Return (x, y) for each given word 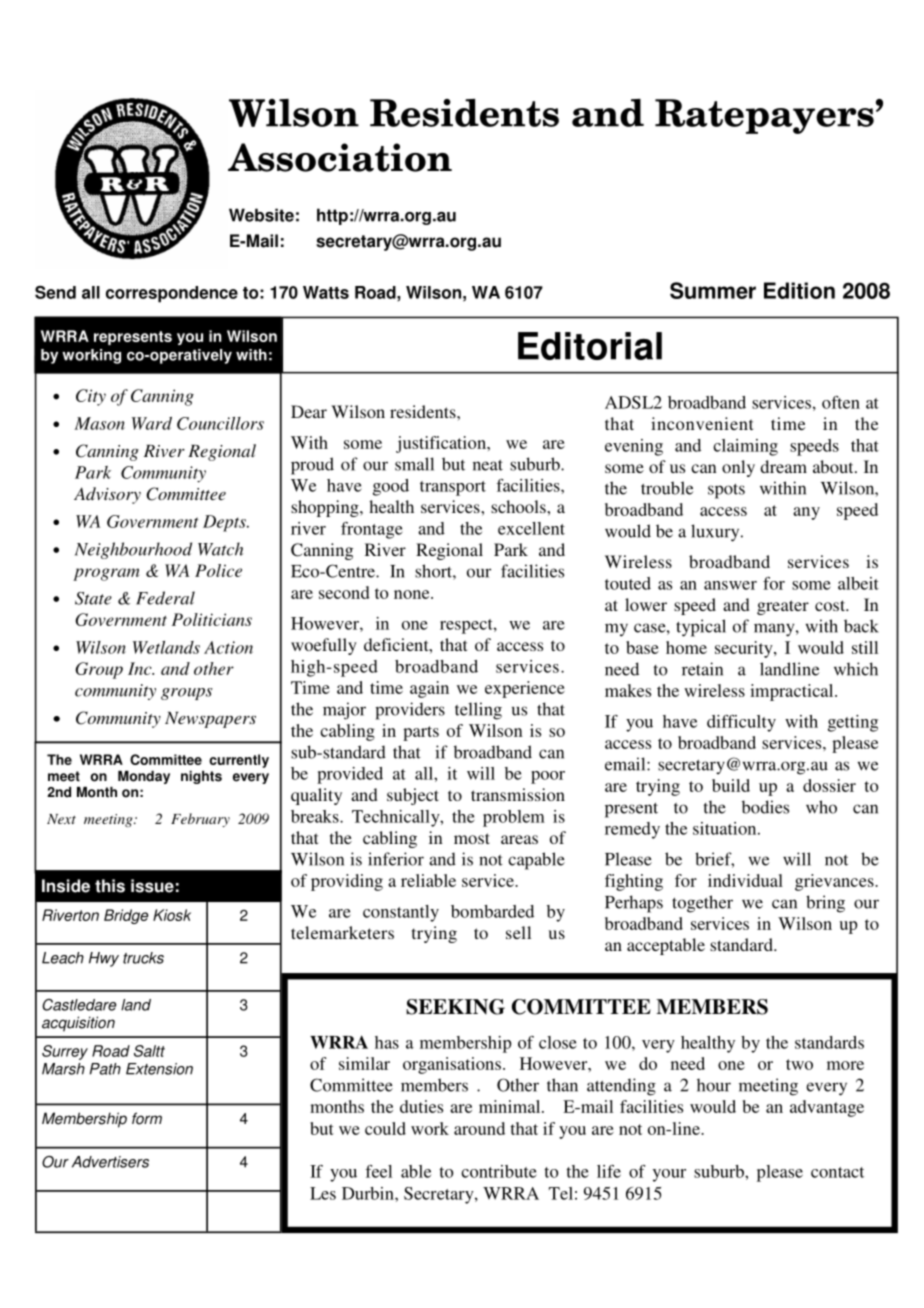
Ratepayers (764, 116)
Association (340, 157)
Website (261, 215)
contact (837, 1172)
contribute (499, 1171)
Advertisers (110, 1162)
